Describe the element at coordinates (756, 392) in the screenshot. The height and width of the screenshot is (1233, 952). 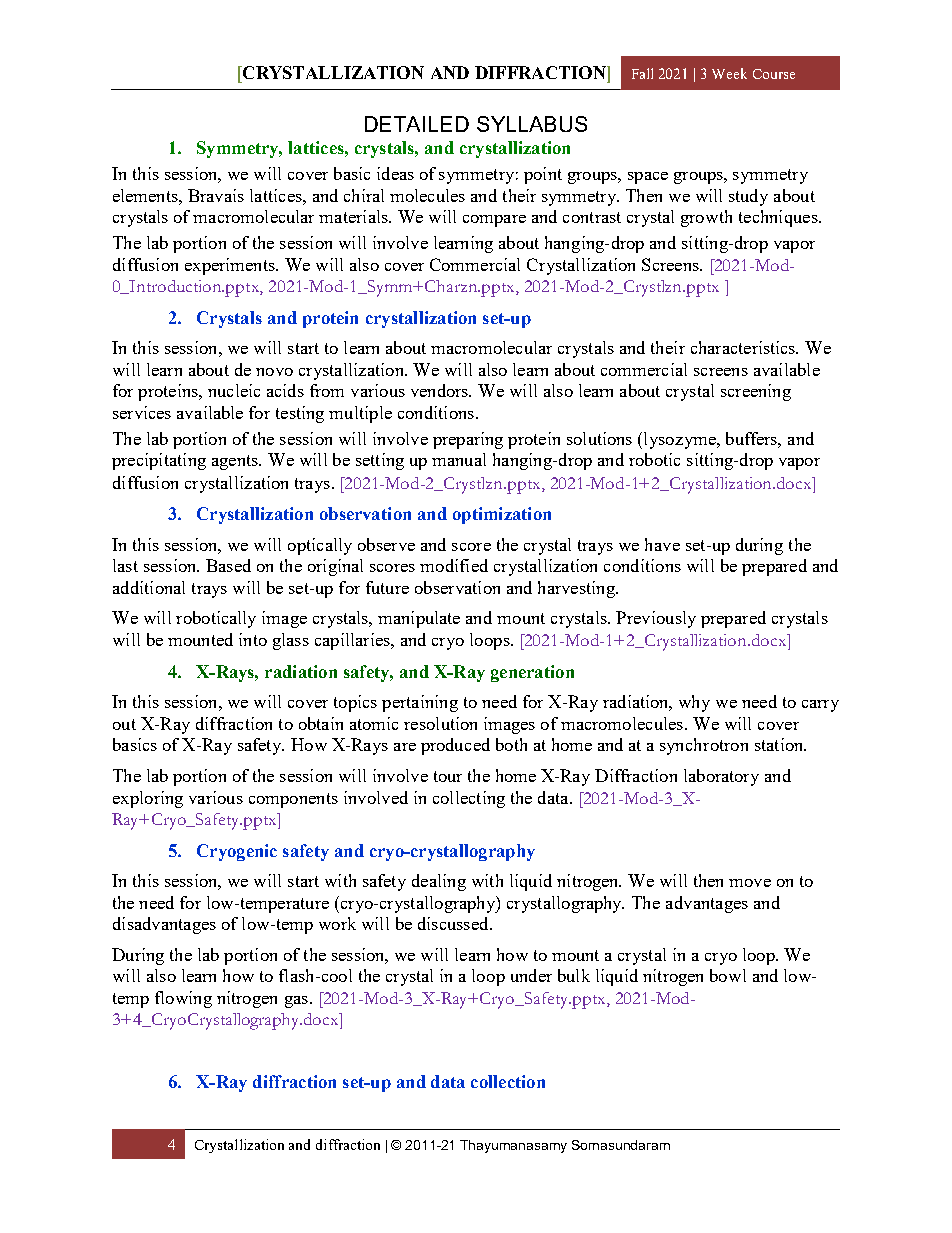
I see `screening` at that location.
